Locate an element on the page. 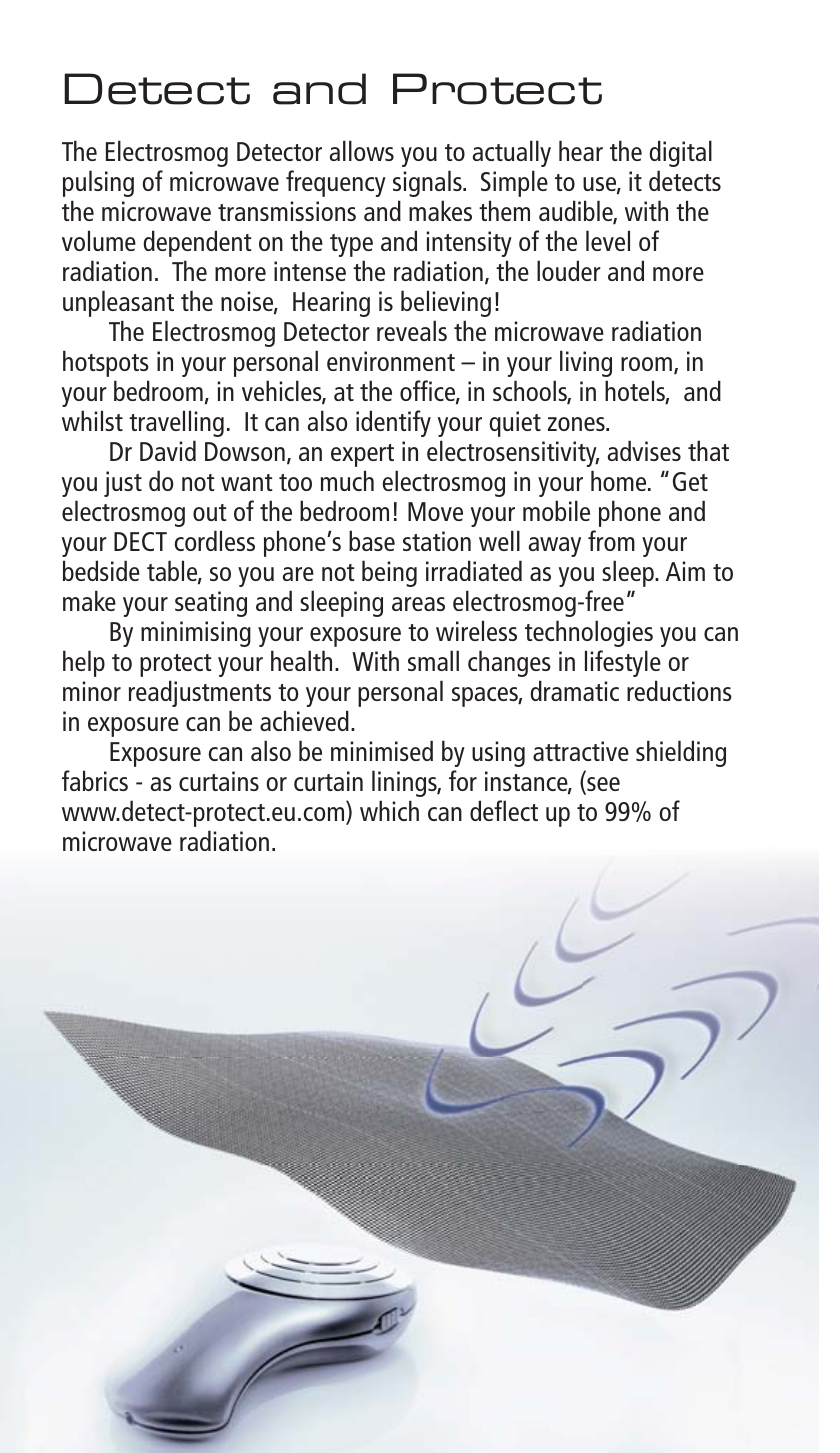 This page has height=1453, width=840. fabrics is located at coordinates (95, 780).
